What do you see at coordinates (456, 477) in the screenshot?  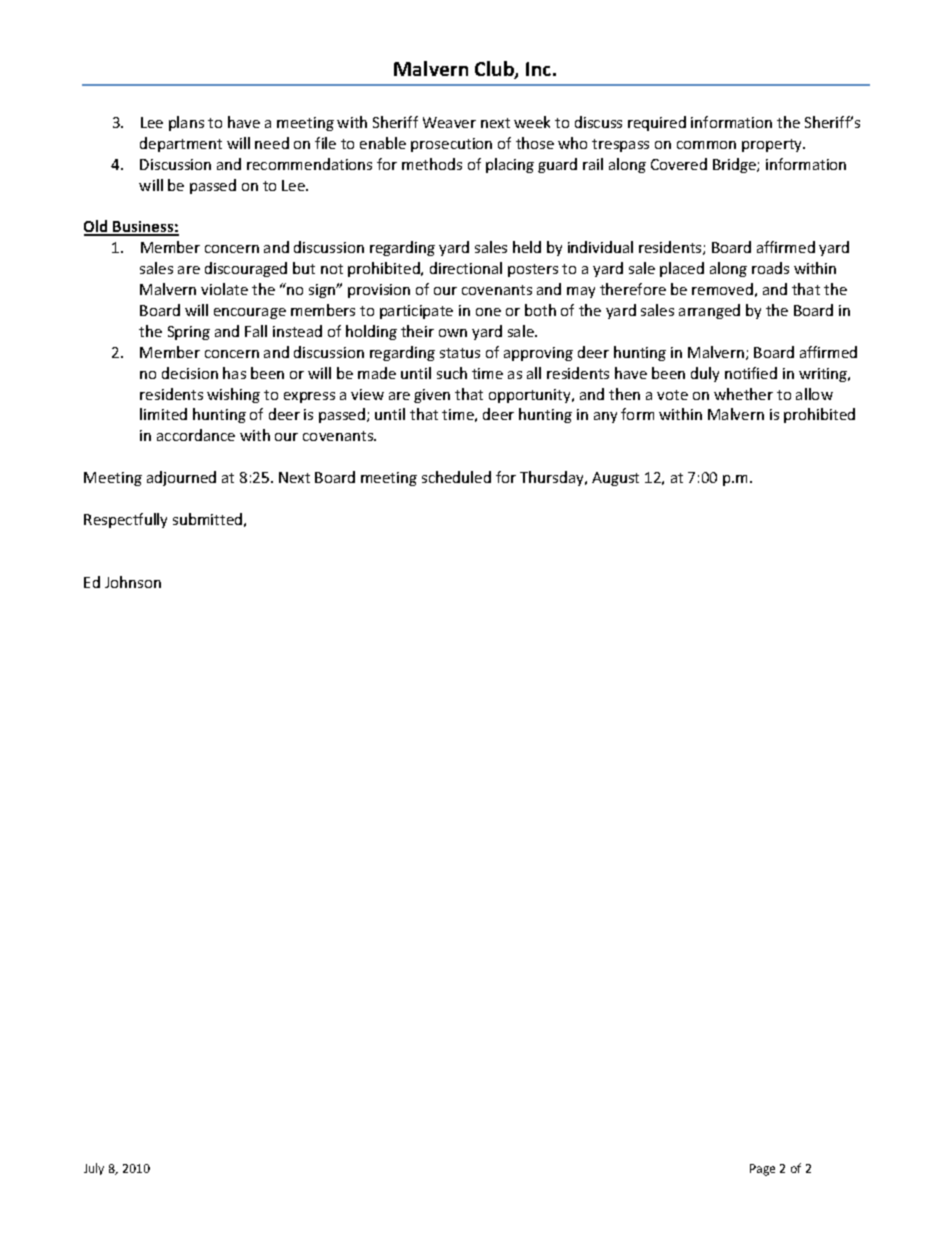 I see `scheduled` at bounding box center [456, 477].
